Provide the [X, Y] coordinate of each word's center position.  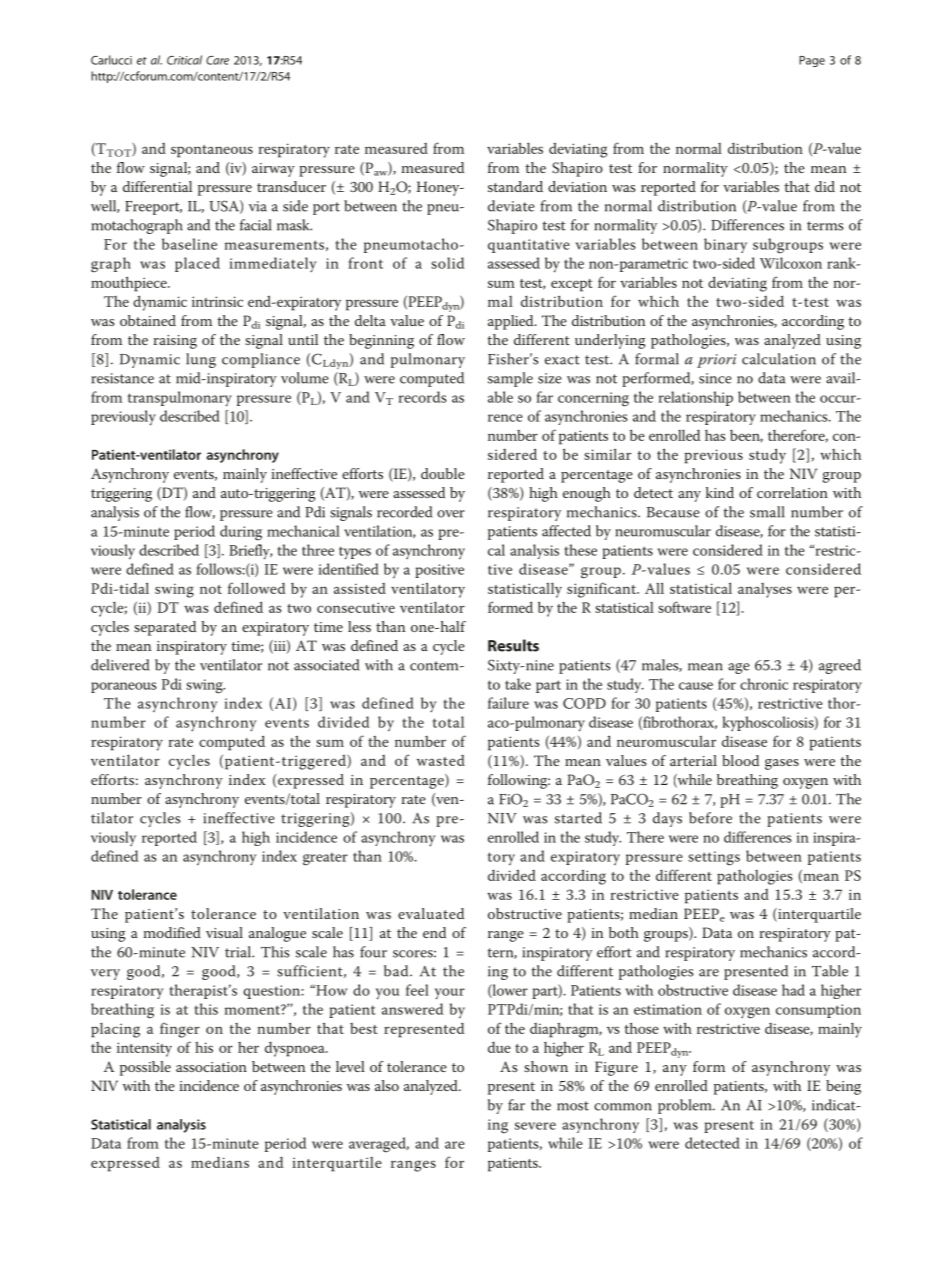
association [211, 1067]
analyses [765, 590]
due [499, 1047]
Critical [184, 60]
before [710, 818]
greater [325, 859]
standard [515, 186]
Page [812, 61]
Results [513, 645]
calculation [779, 359]
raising [175, 342]
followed [256, 588]
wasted [441, 760]
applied [512, 322]
